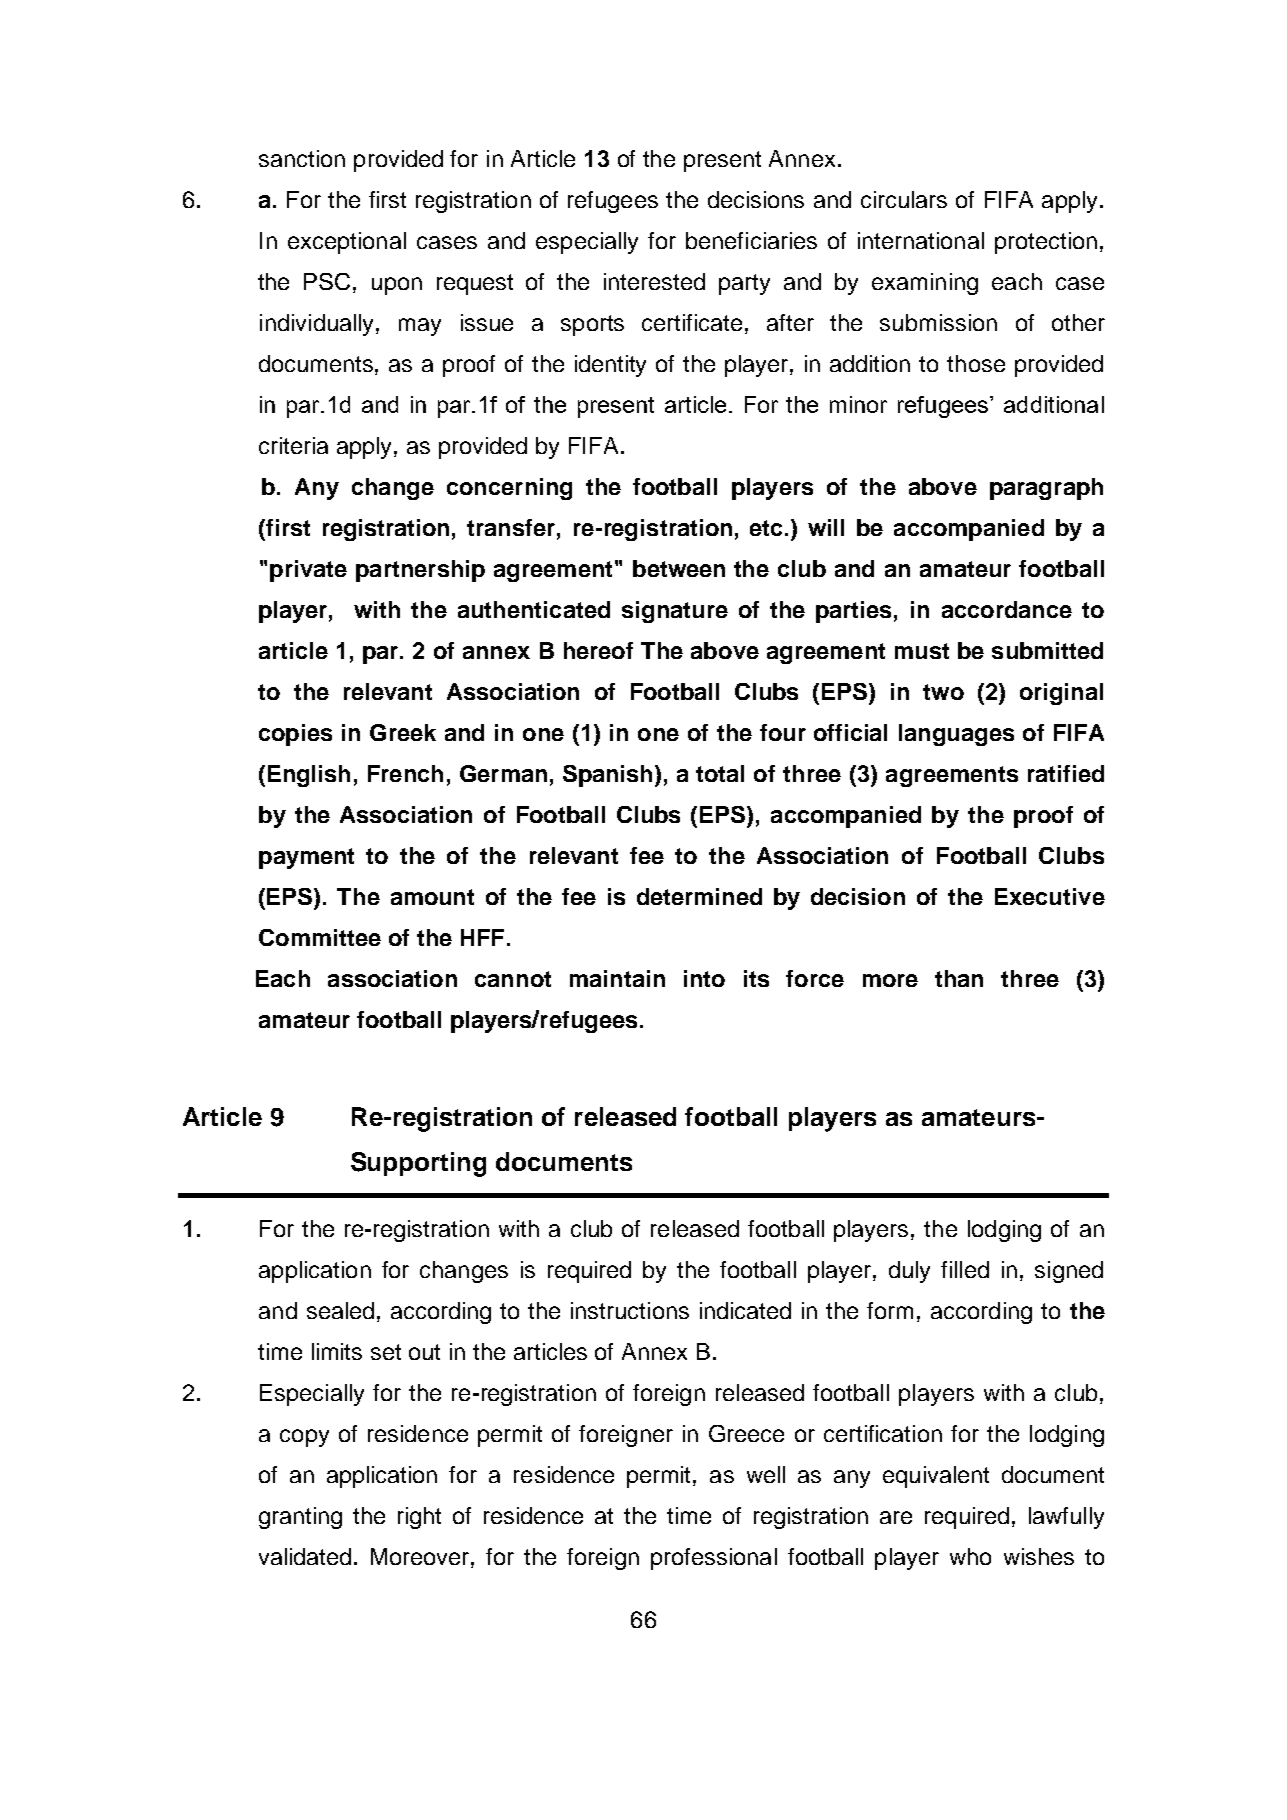 The width and height of the image is (1287, 1820). Describe the element at coordinates (1007, 609) in the image. I see `accordance` at that location.
